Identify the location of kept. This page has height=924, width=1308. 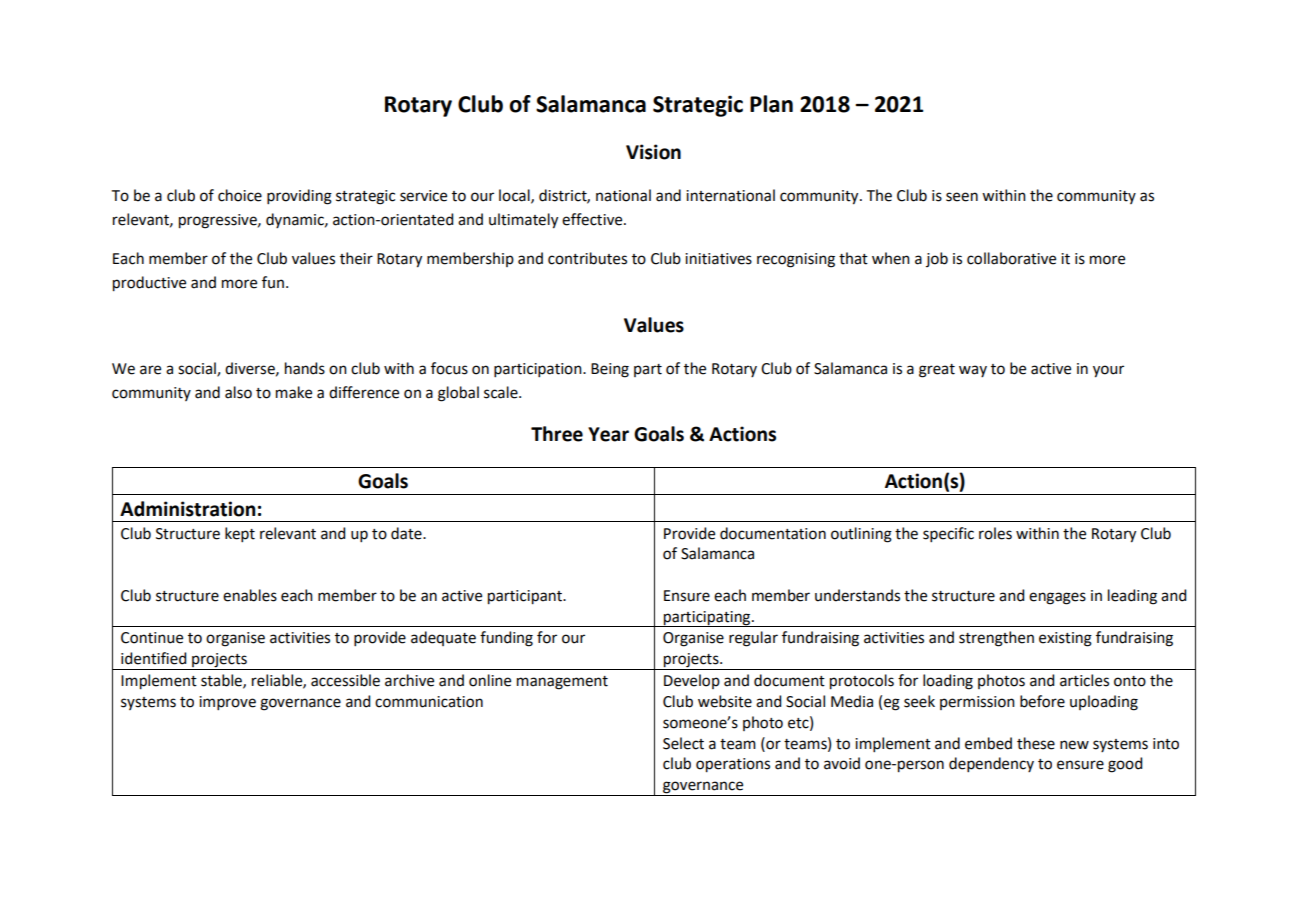
(240, 534).
